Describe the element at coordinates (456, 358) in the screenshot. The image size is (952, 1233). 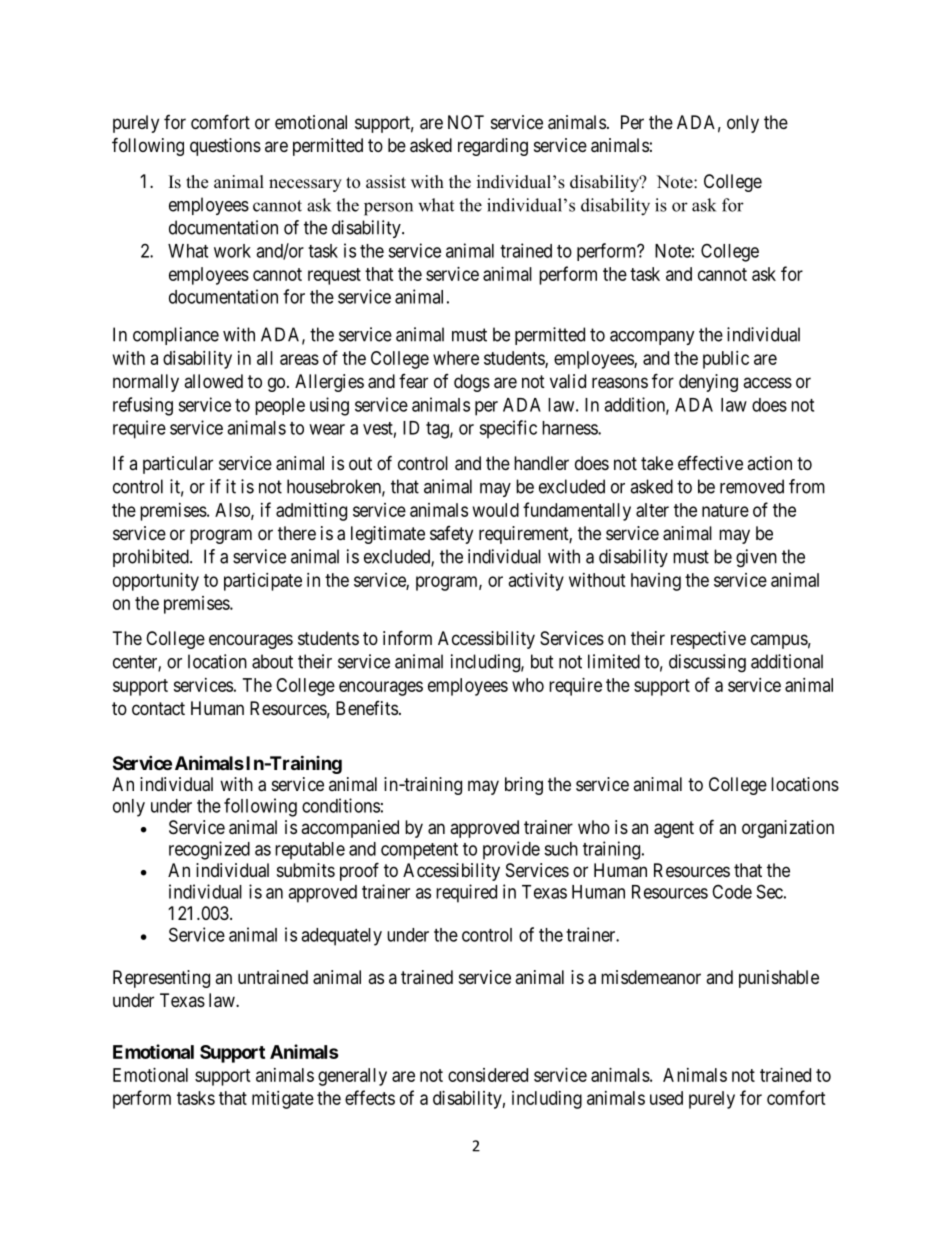
I see `where` at that location.
